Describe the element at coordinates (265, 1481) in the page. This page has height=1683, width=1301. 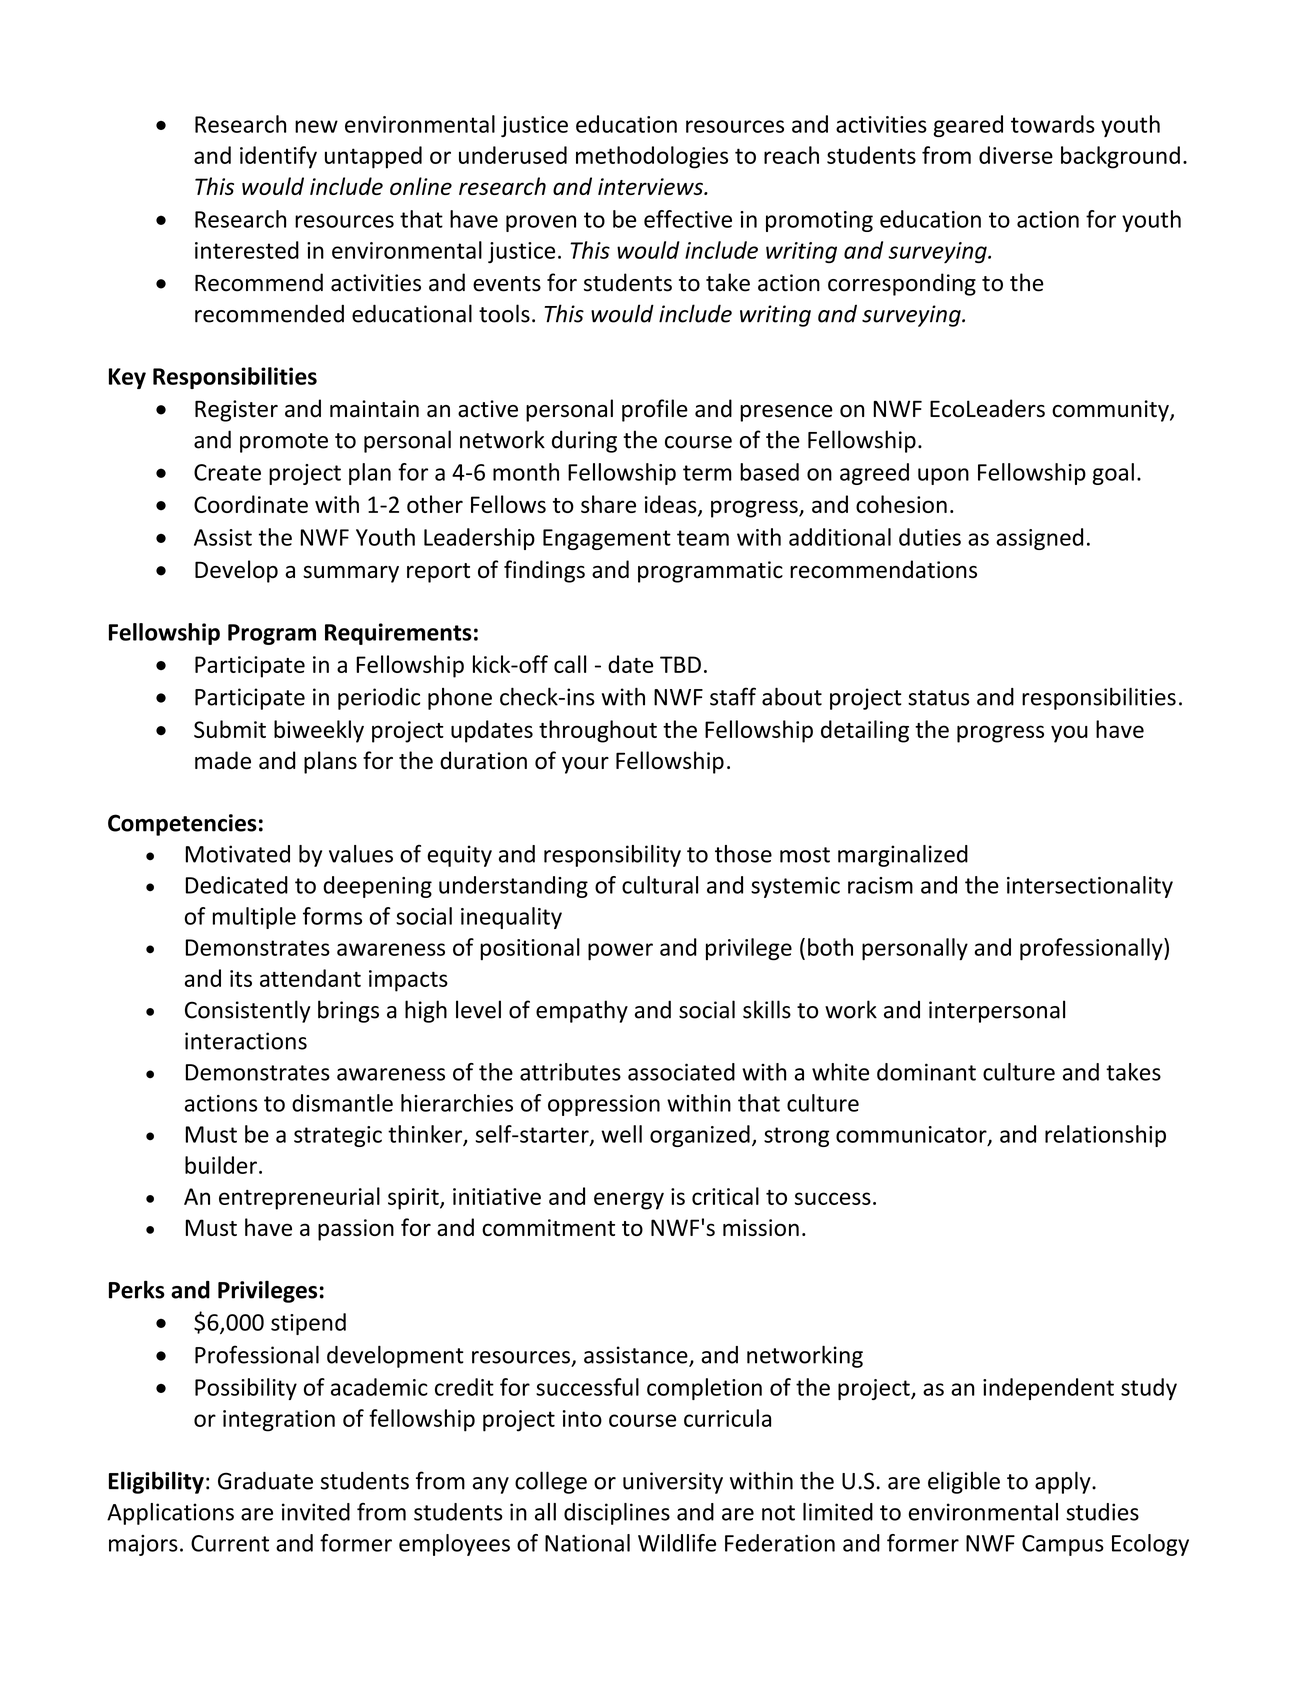
I see `Graduate` at that location.
